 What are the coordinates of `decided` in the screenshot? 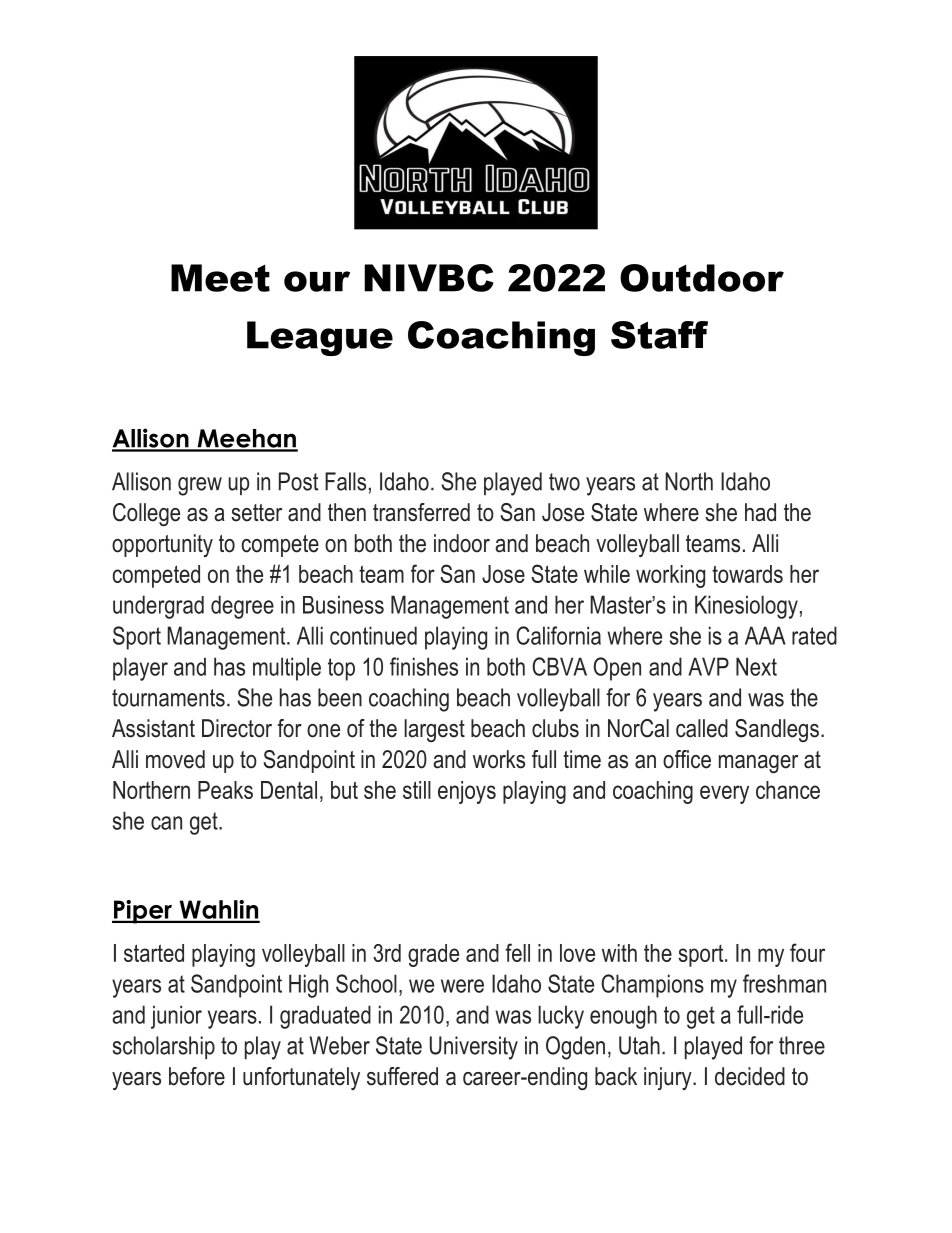 It's located at (750, 1076).
